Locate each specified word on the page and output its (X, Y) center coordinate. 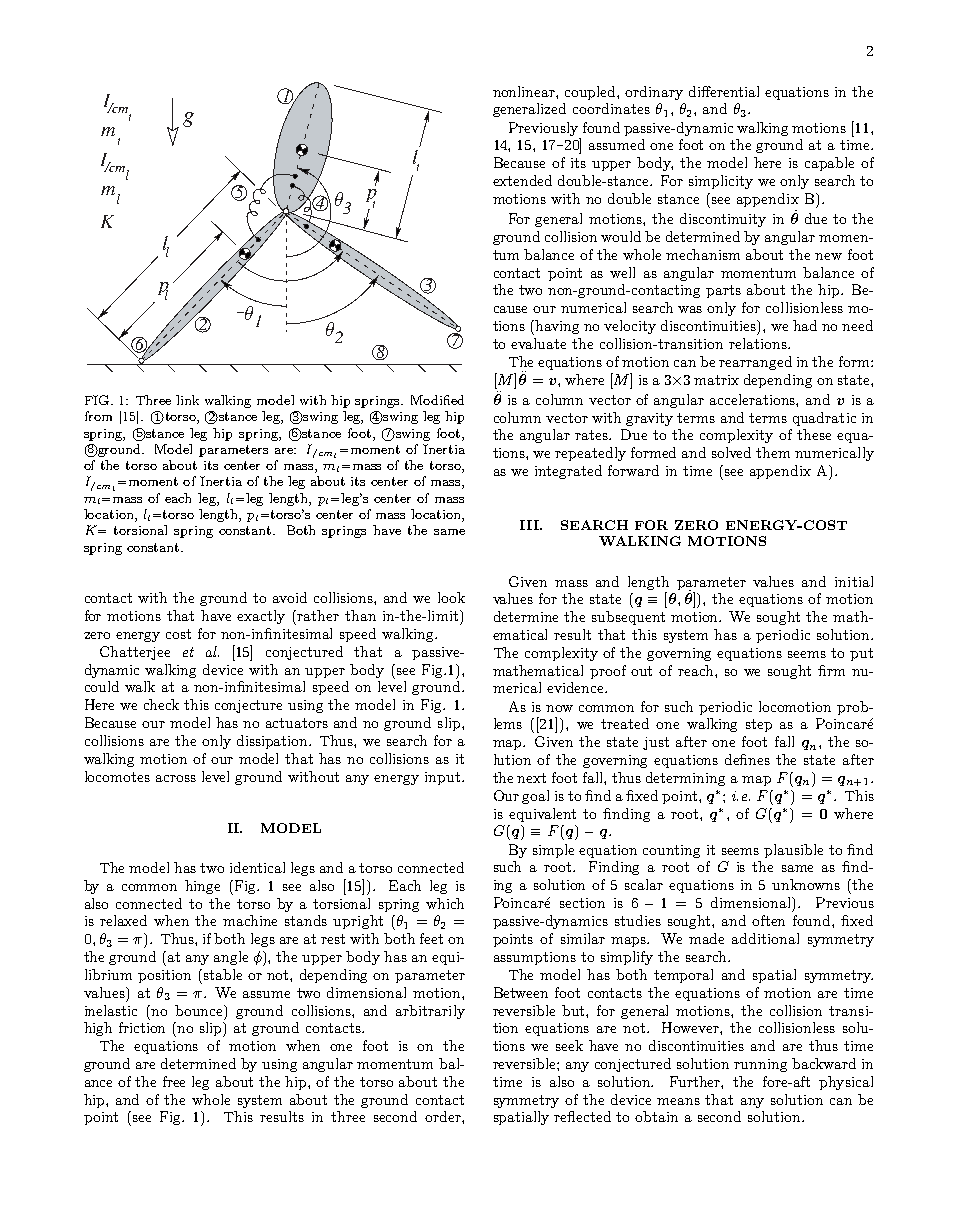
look (451, 597)
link (187, 400)
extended (522, 180)
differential (724, 91)
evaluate (538, 343)
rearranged (755, 363)
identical (257, 867)
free (174, 1081)
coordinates (611, 108)
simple (553, 851)
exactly (261, 617)
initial (854, 581)
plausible (793, 851)
